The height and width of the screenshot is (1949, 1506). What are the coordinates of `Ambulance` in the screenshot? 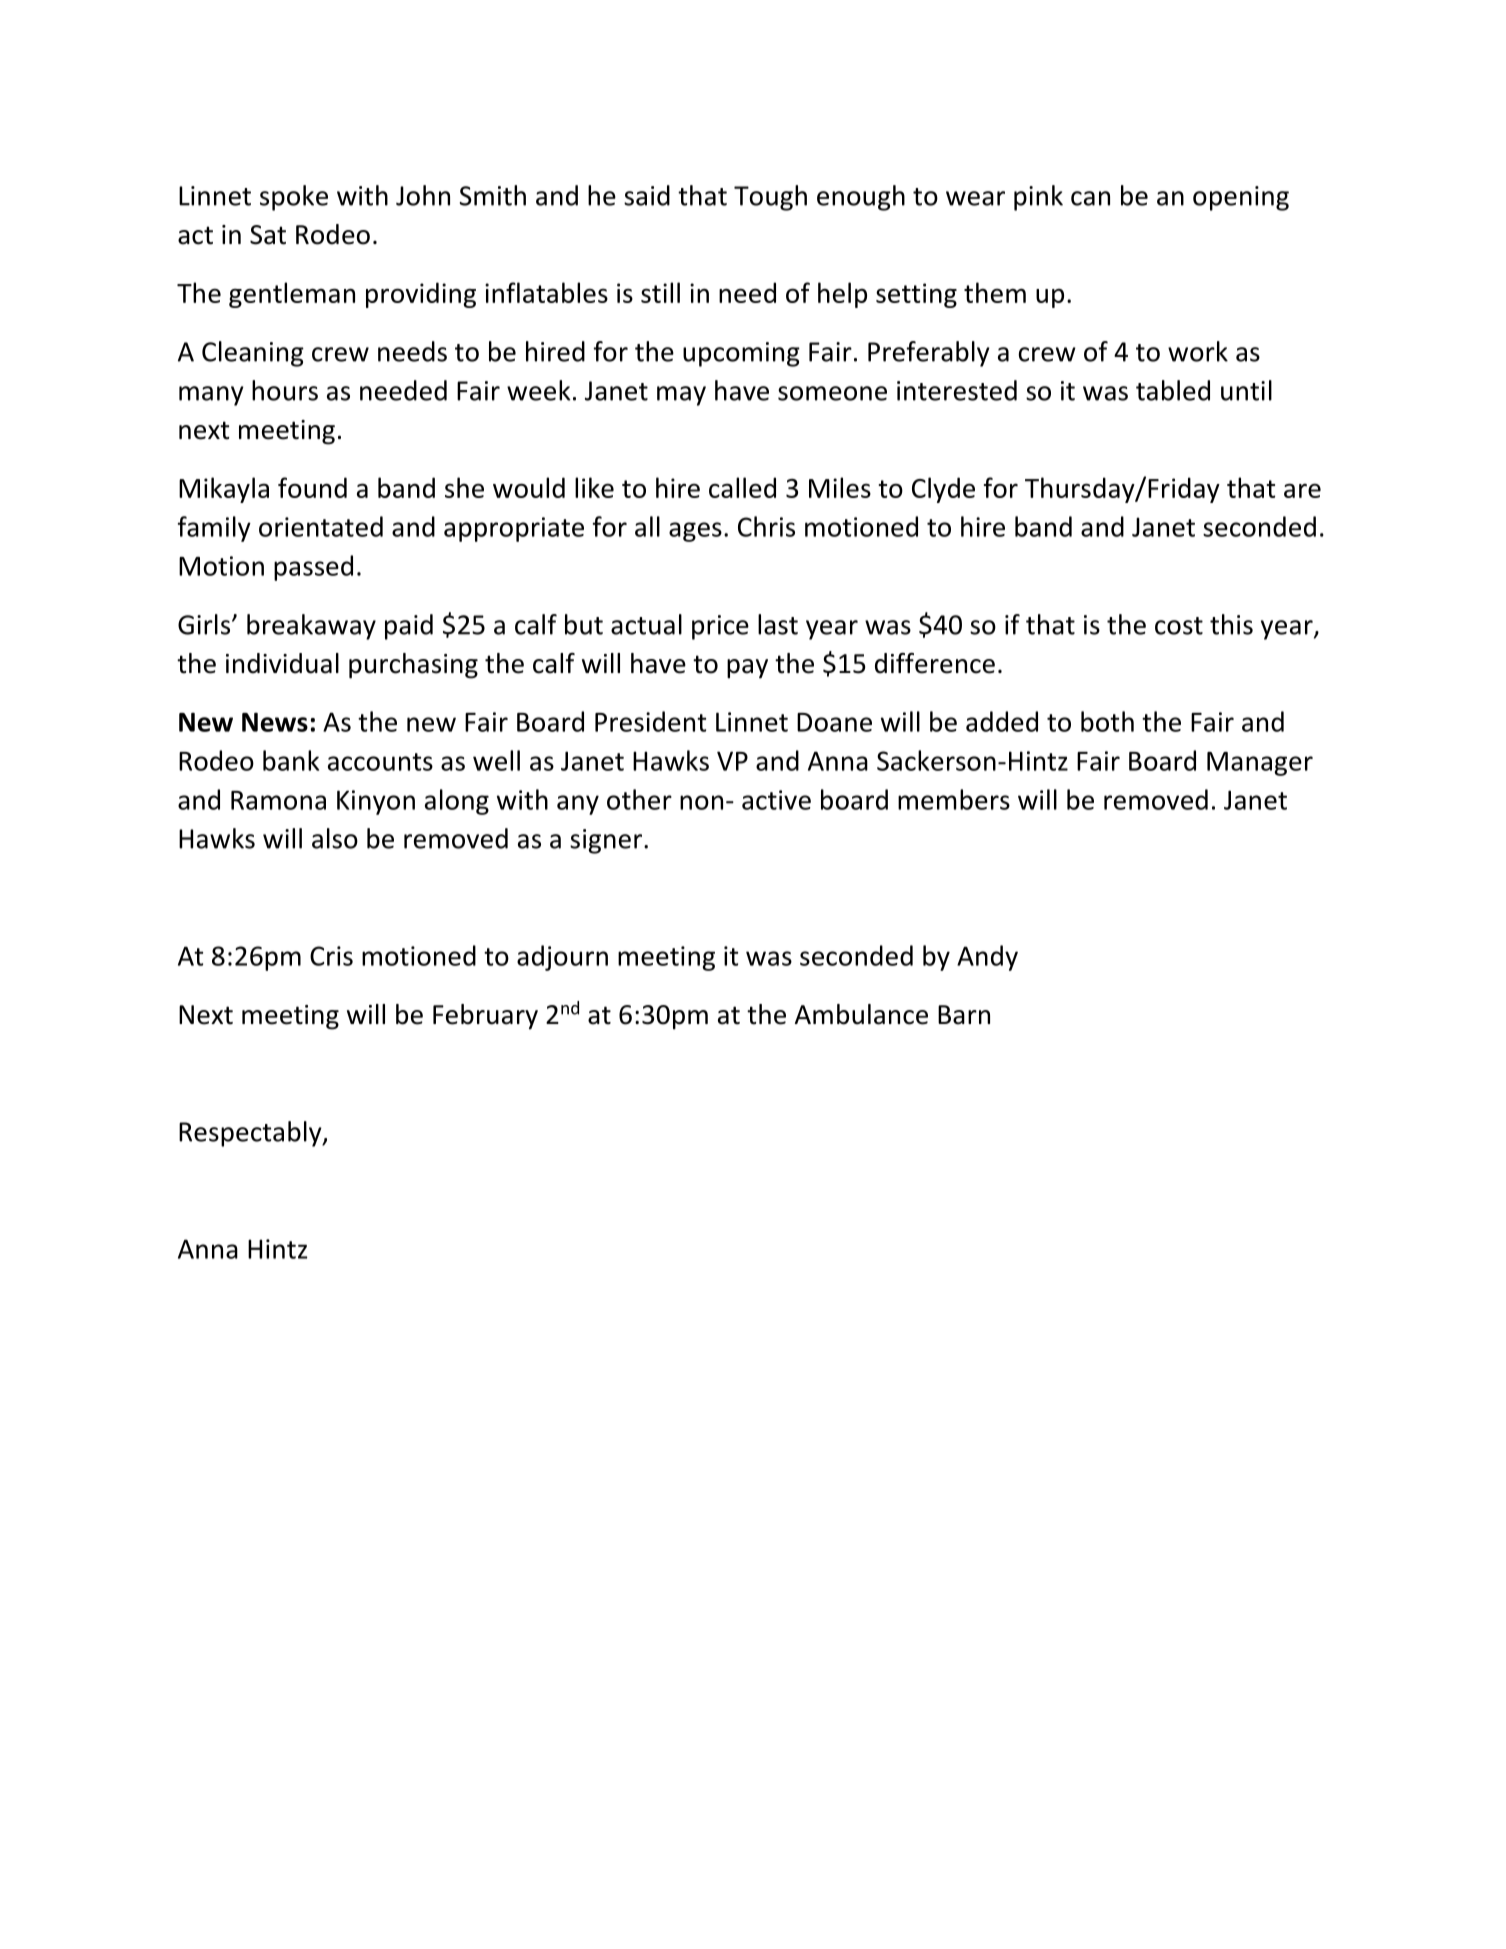 It's located at (861, 1014).
